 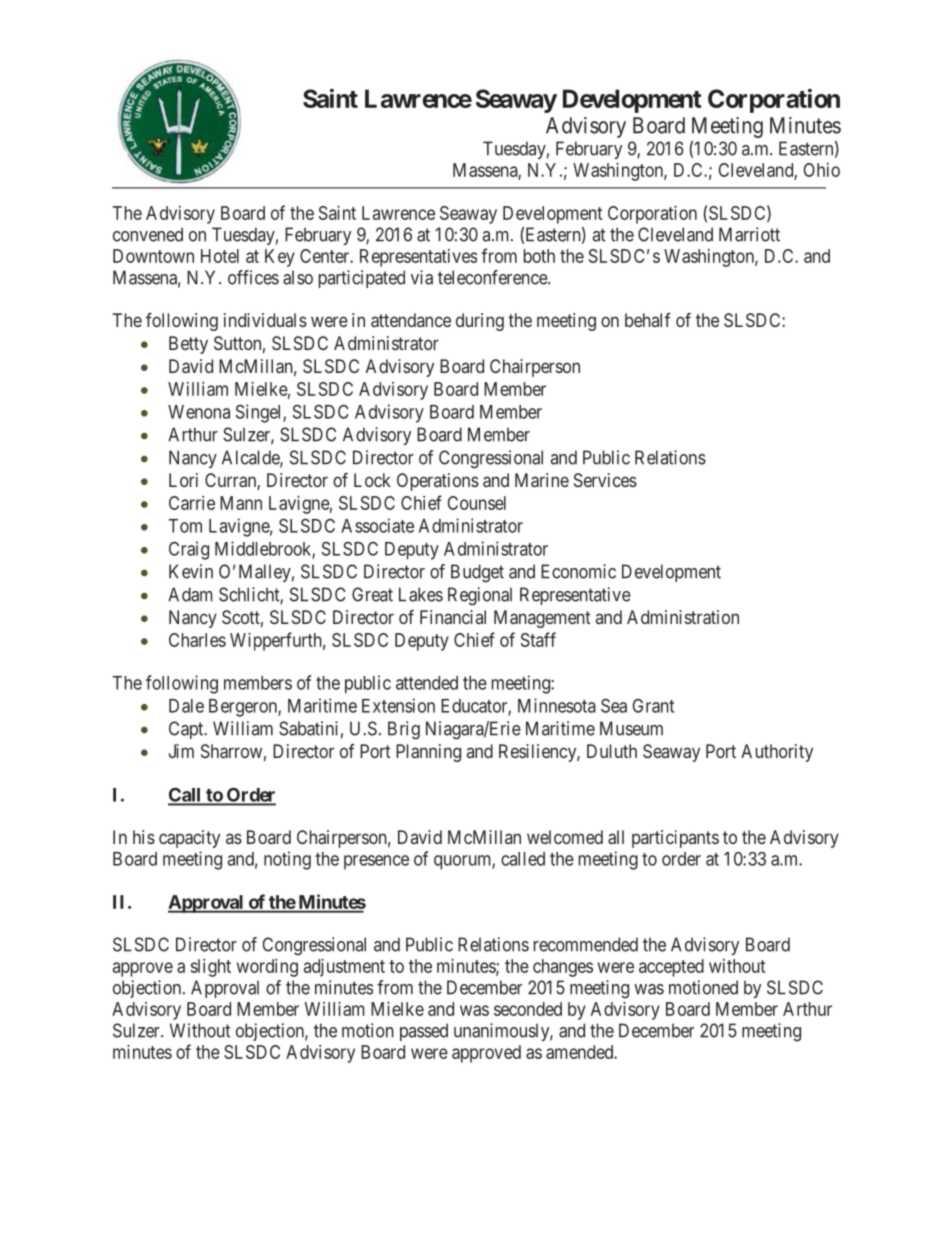 I want to click on Hotel, so click(x=220, y=256).
